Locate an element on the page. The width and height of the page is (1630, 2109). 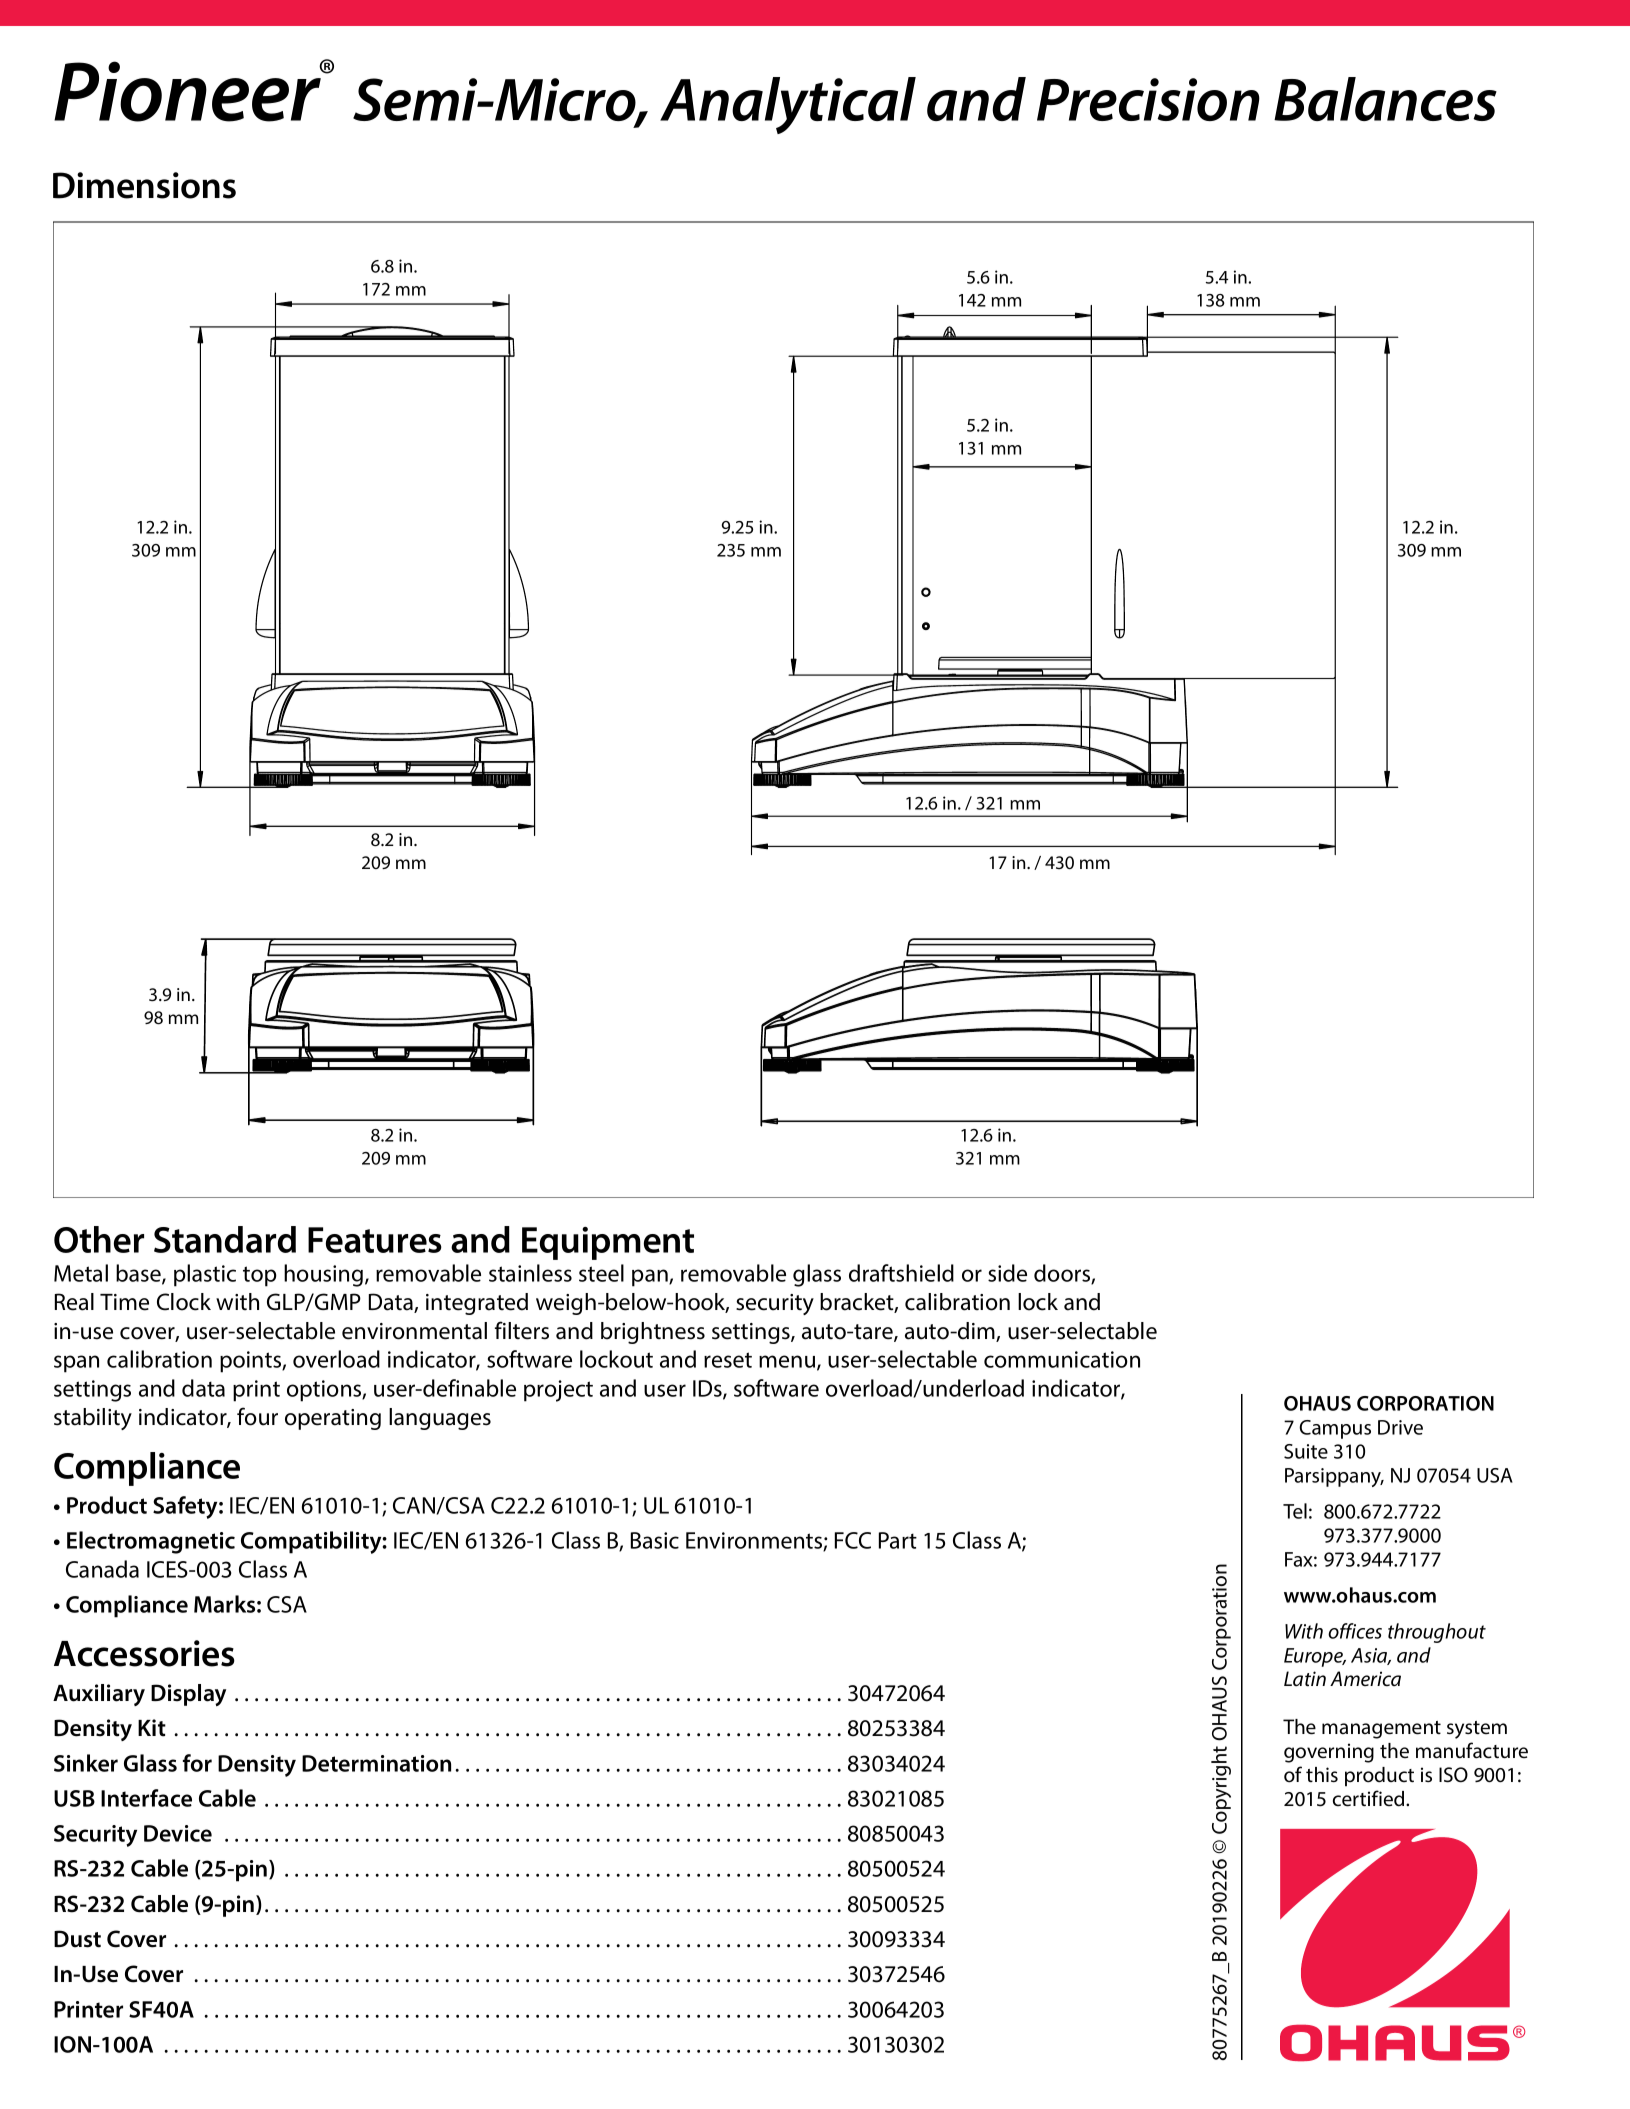
Standard is located at coordinates (225, 1239).
